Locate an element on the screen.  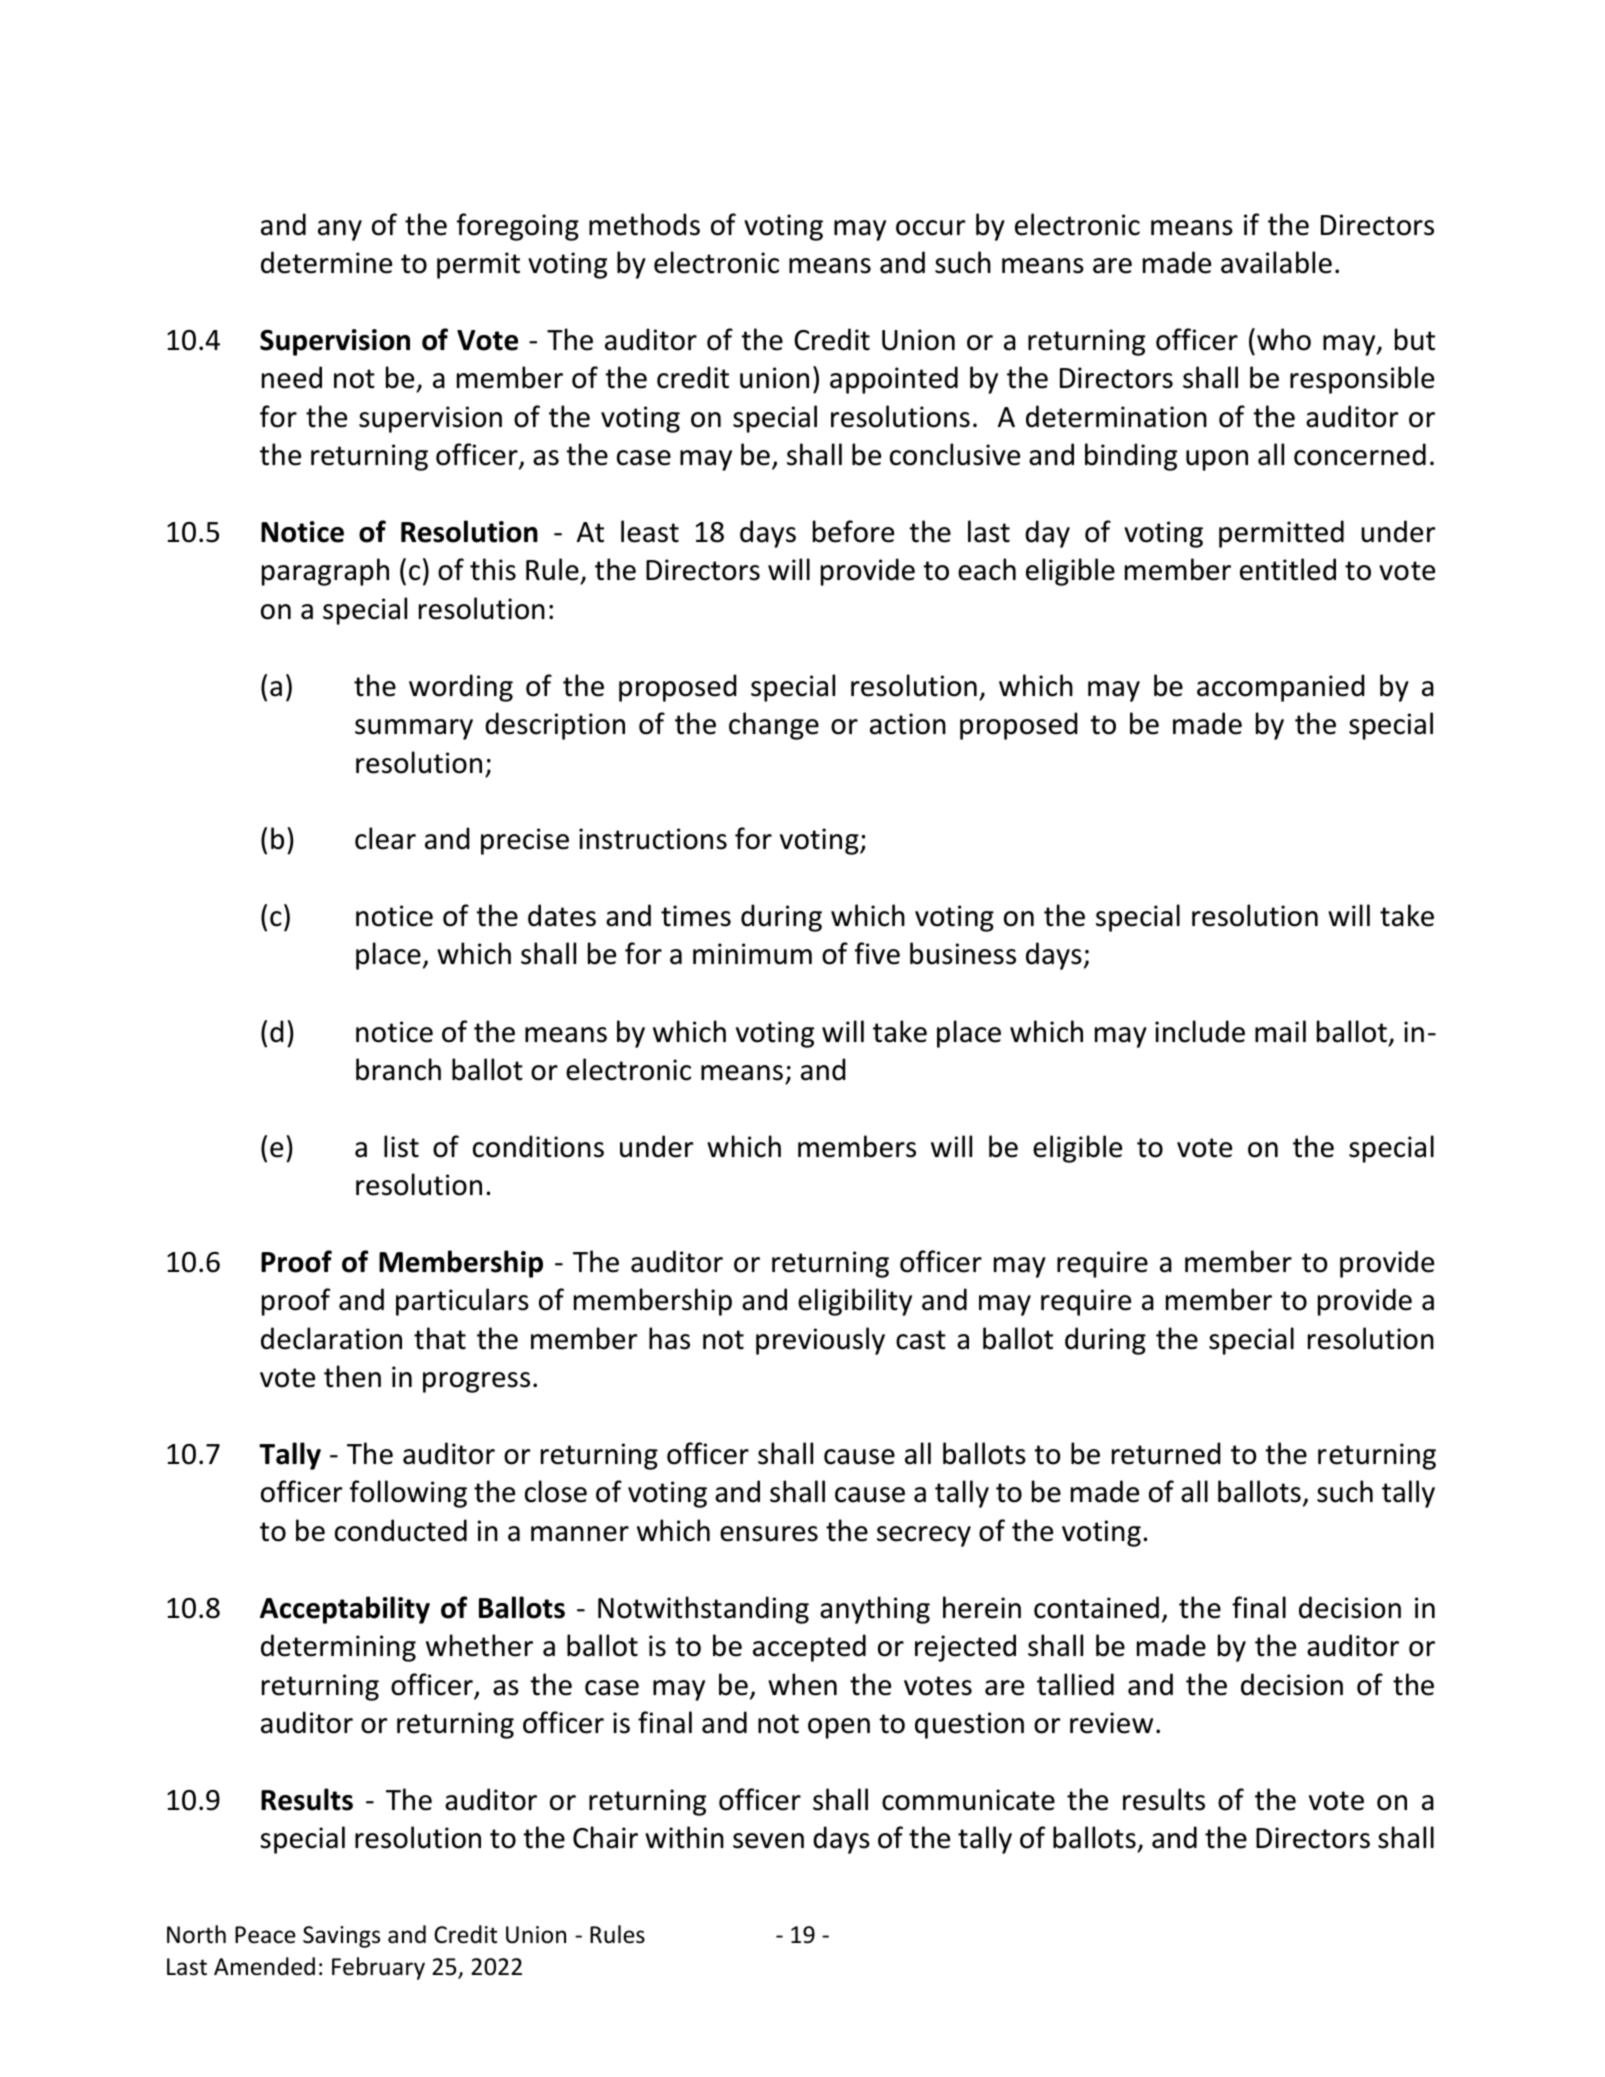
seven is located at coordinates (768, 1841).
